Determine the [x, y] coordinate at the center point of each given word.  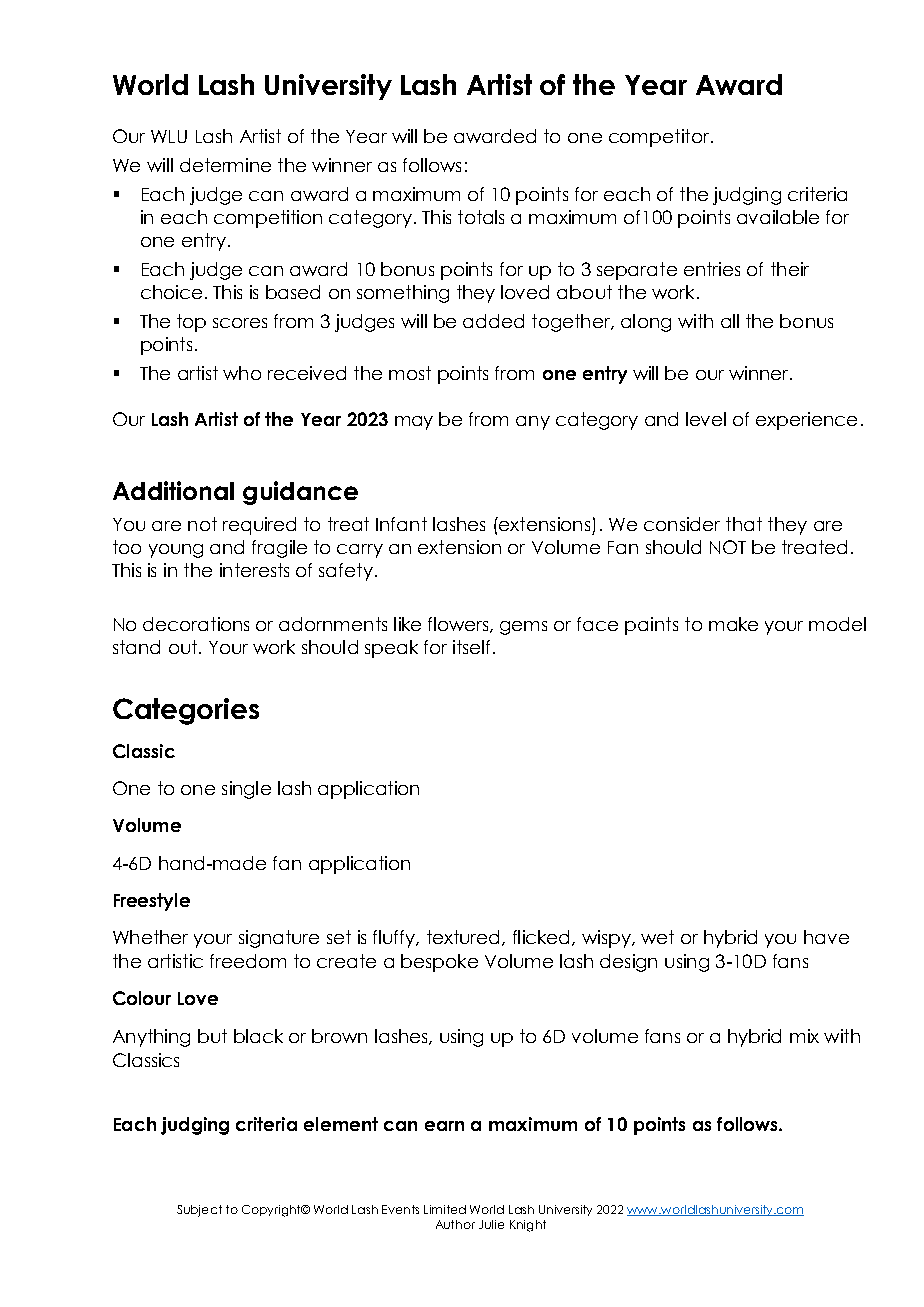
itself [471, 647]
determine [225, 165]
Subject [199, 1211]
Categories [186, 711]
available [778, 217]
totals [481, 217]
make [733, 624]
